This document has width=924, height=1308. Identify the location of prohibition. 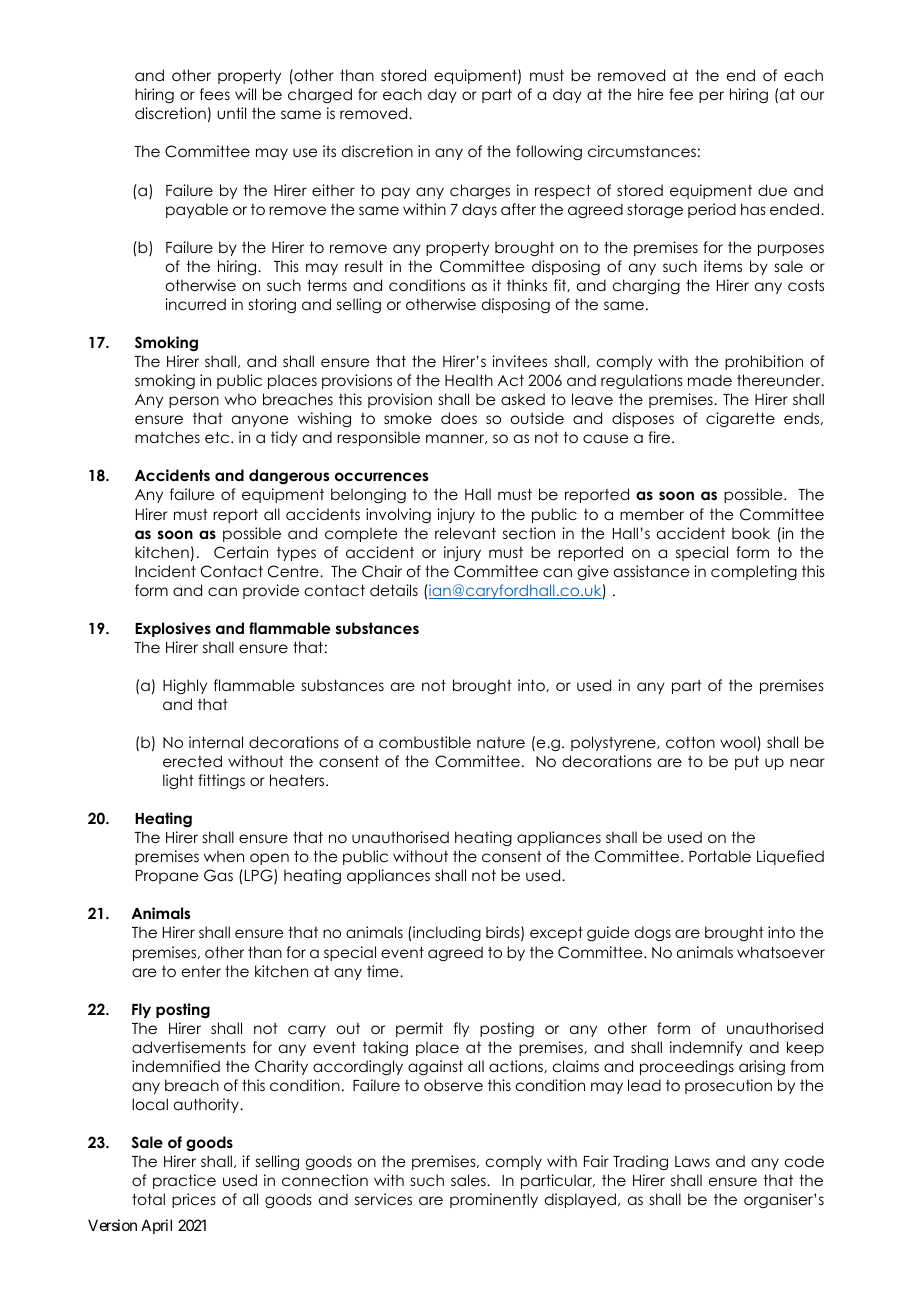
(764, 362).
